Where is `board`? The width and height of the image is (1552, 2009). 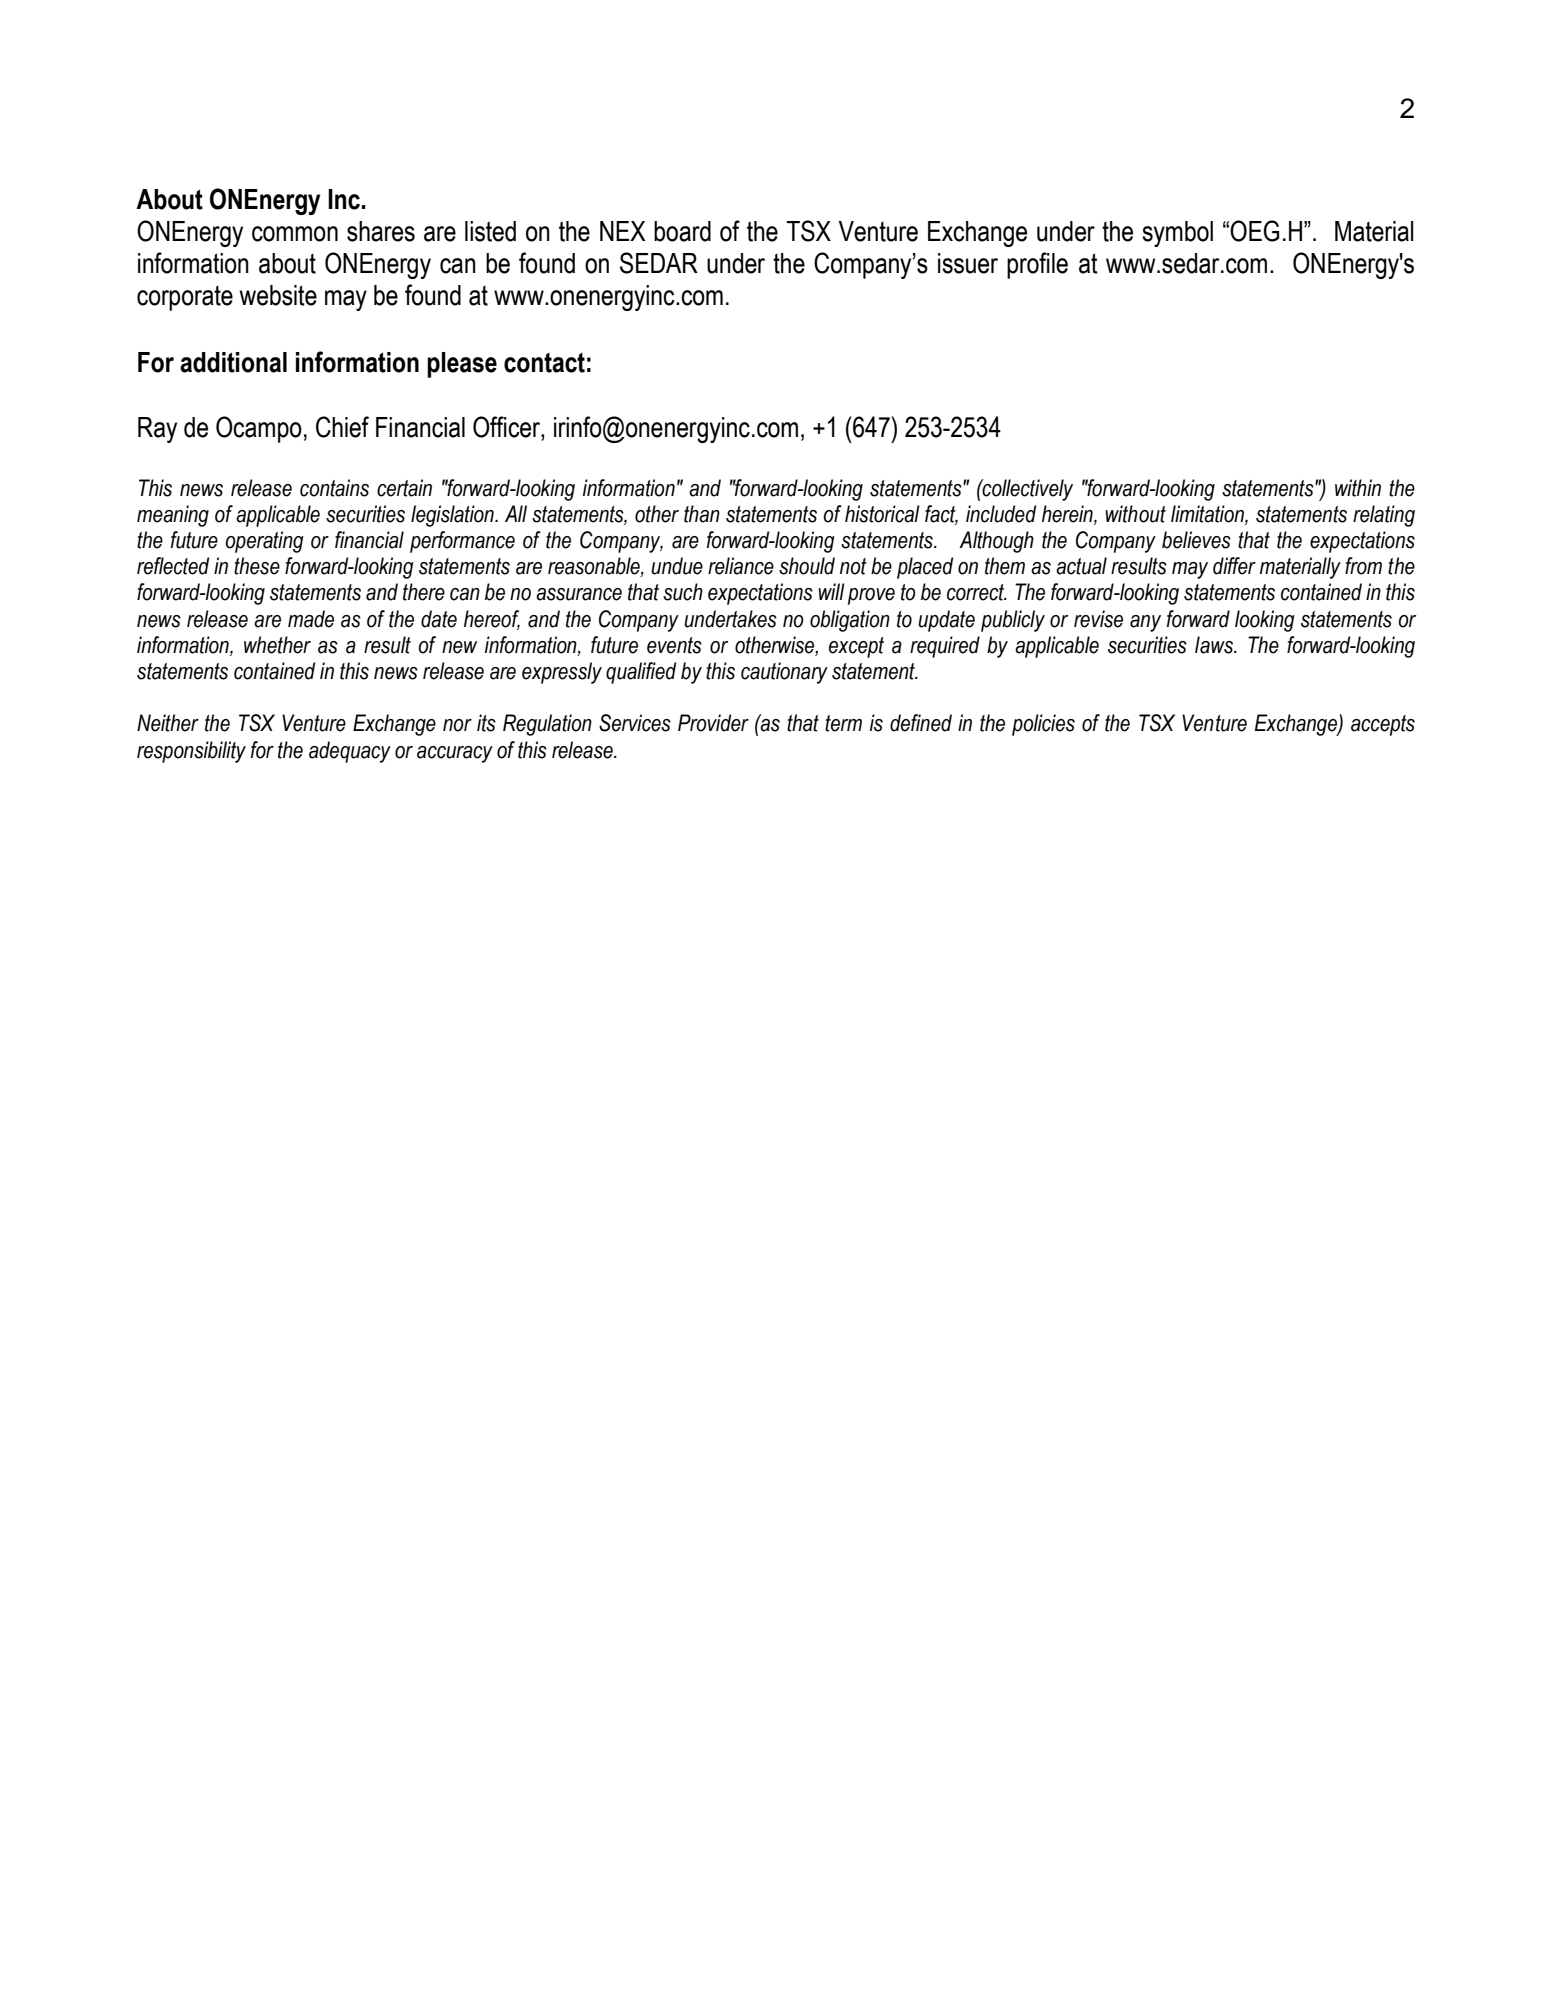
board is located at coordinates (682, 231).
